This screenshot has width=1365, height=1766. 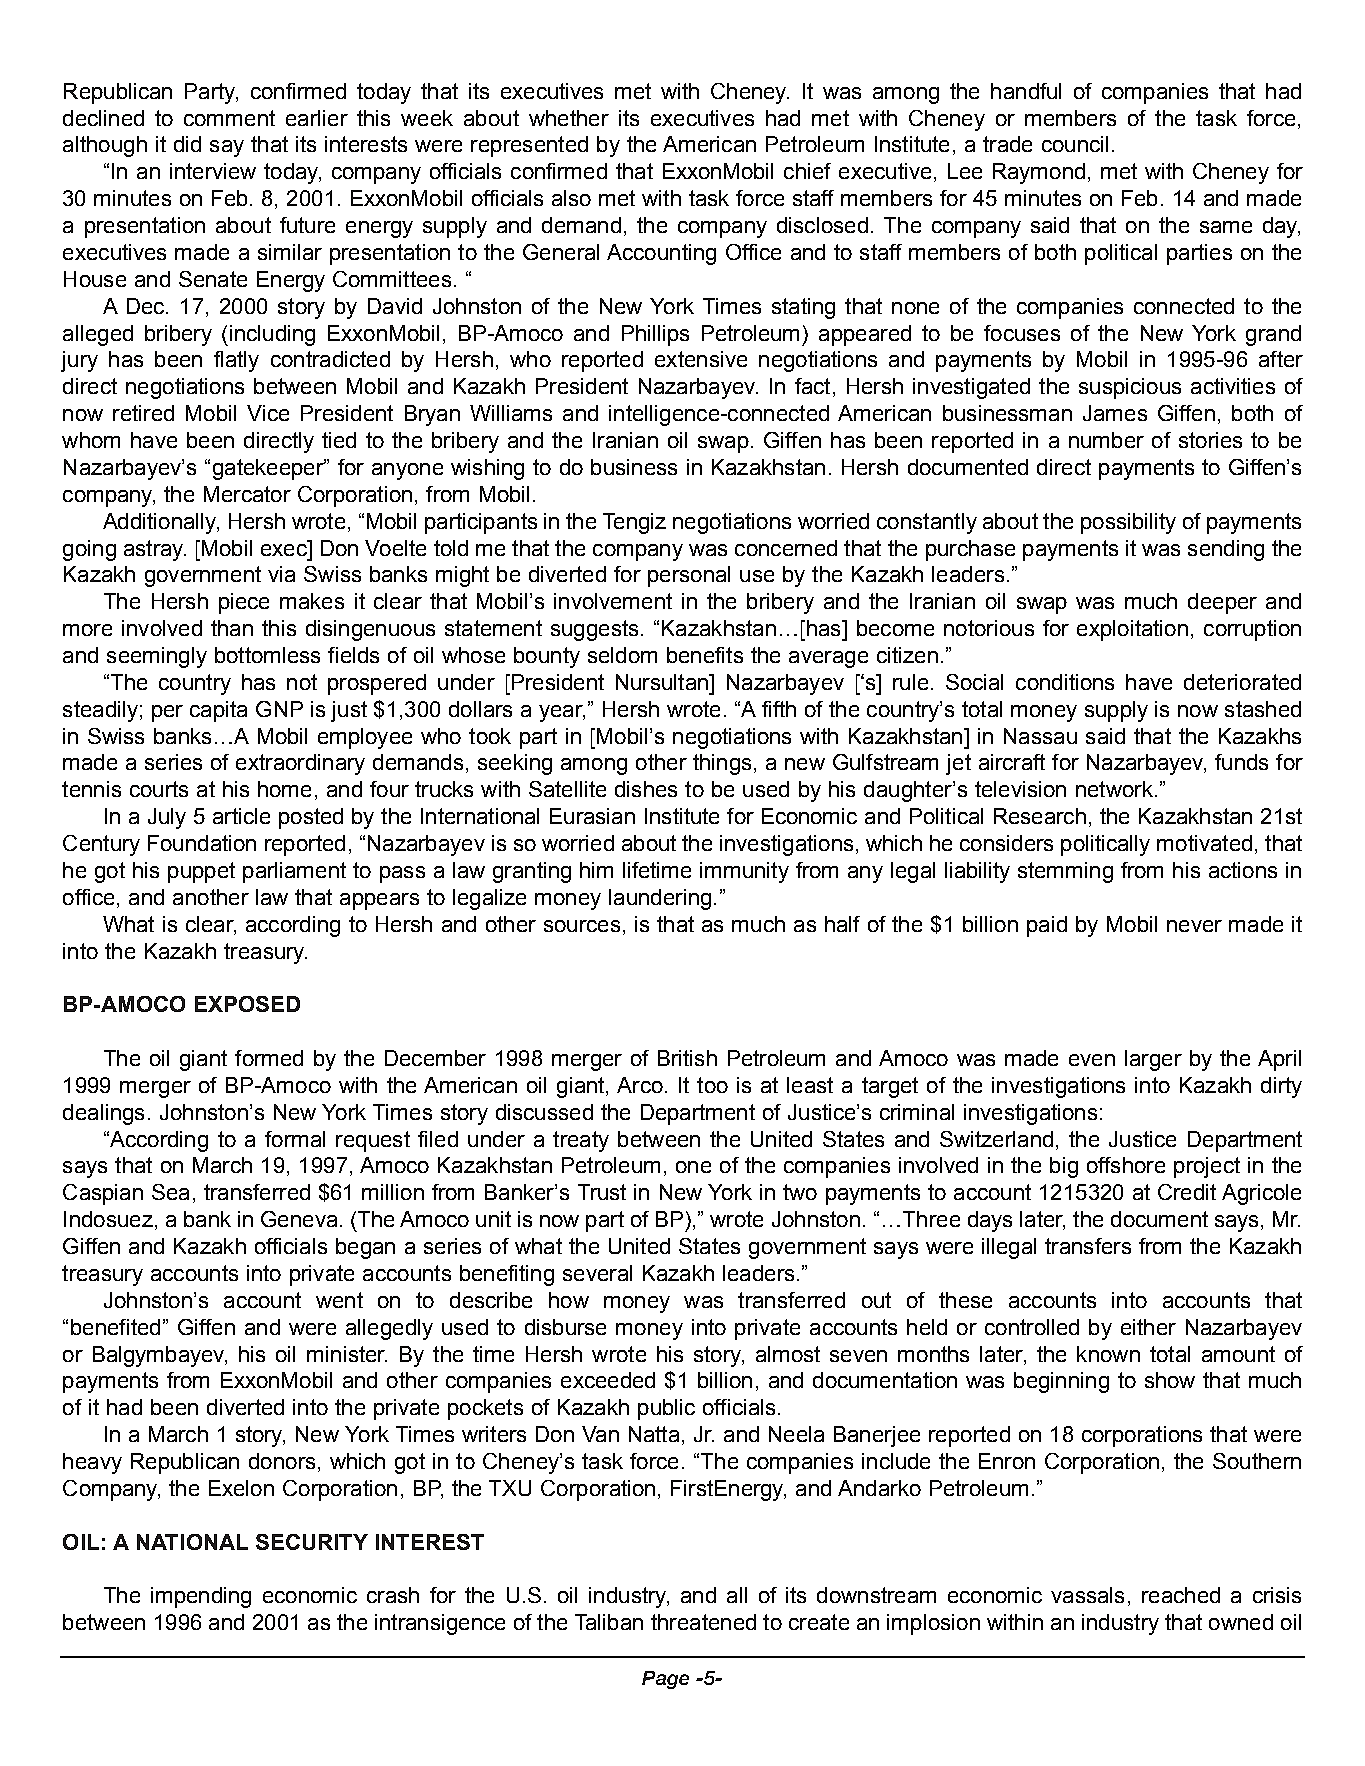 What do you see at coordinates (703, 1622) in the screenshot?
I see `threatened` at bounding box center [703, 1622].
